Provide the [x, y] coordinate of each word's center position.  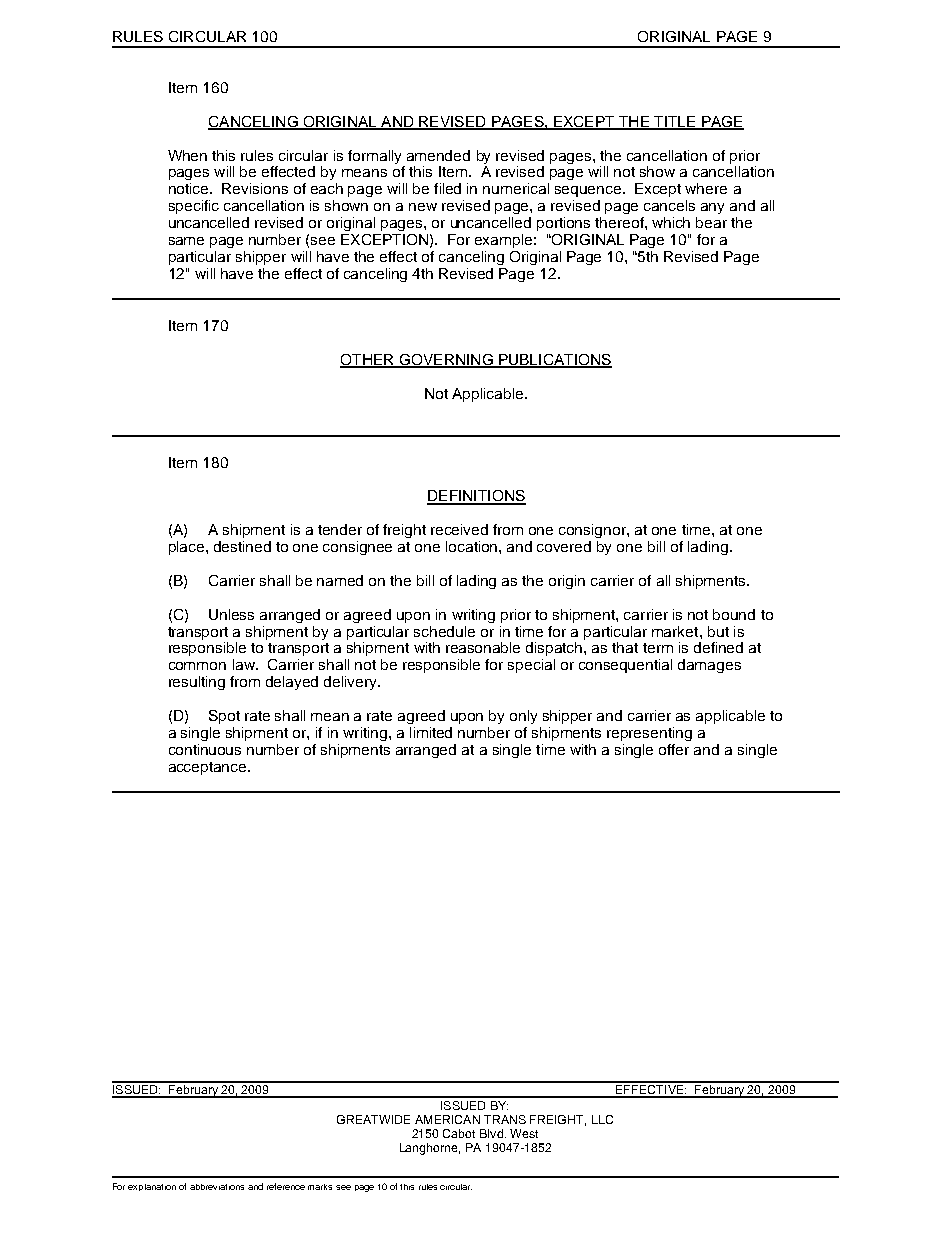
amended [438, 155]
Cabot [459, 1133]
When [187, 155]
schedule [444, 631]
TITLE [675, 122]
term [658, 648]
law [245, 664]
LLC [602, 1119]
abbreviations [217, 1187]
